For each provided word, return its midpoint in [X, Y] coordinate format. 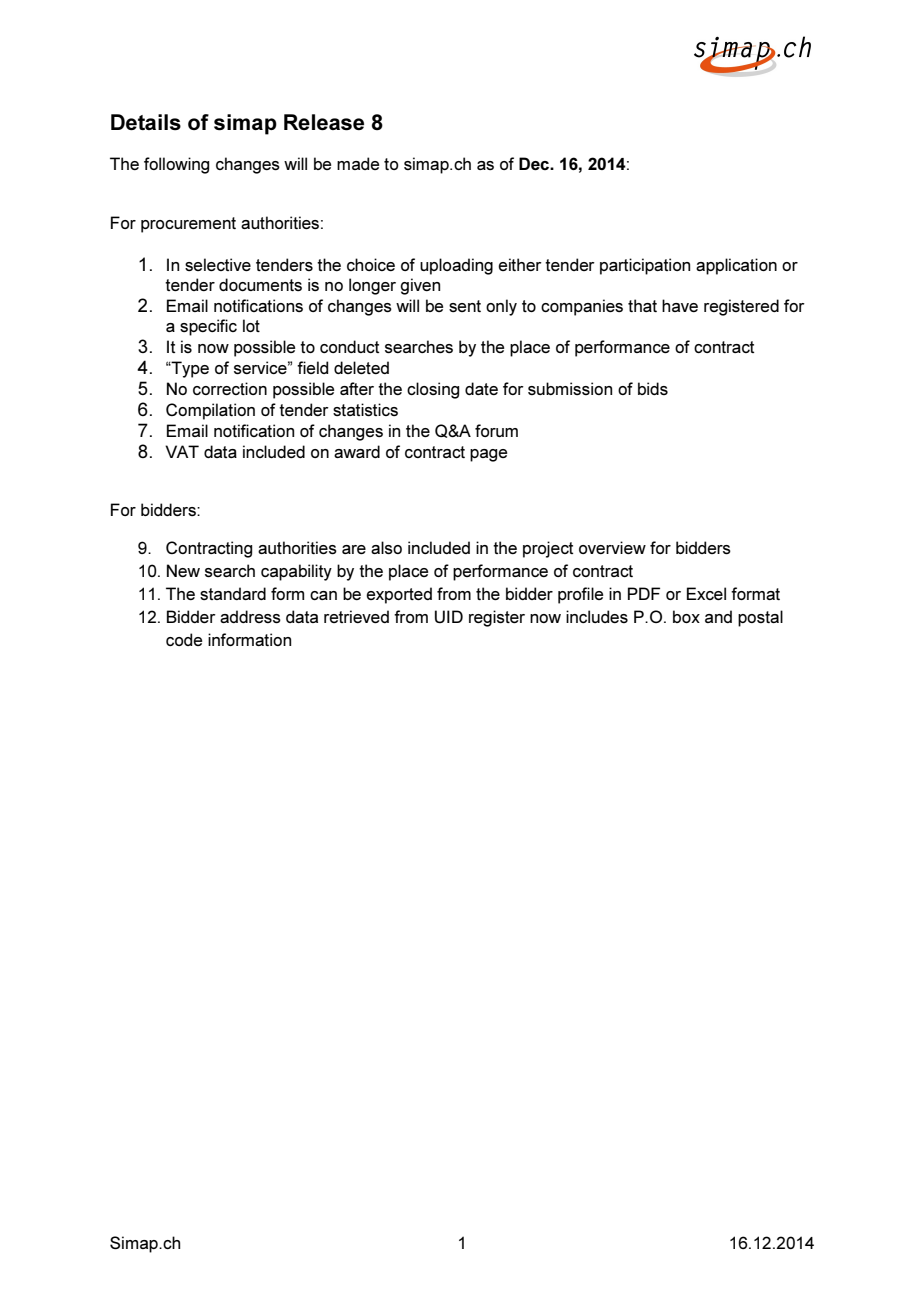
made [358, 163]
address [250, 616]
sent [465, 306]
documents [260, 284]
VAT [182, 451]
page [488, 455]
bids [653, 388]
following [176, 165]
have [680, 305]
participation [645, 266]
